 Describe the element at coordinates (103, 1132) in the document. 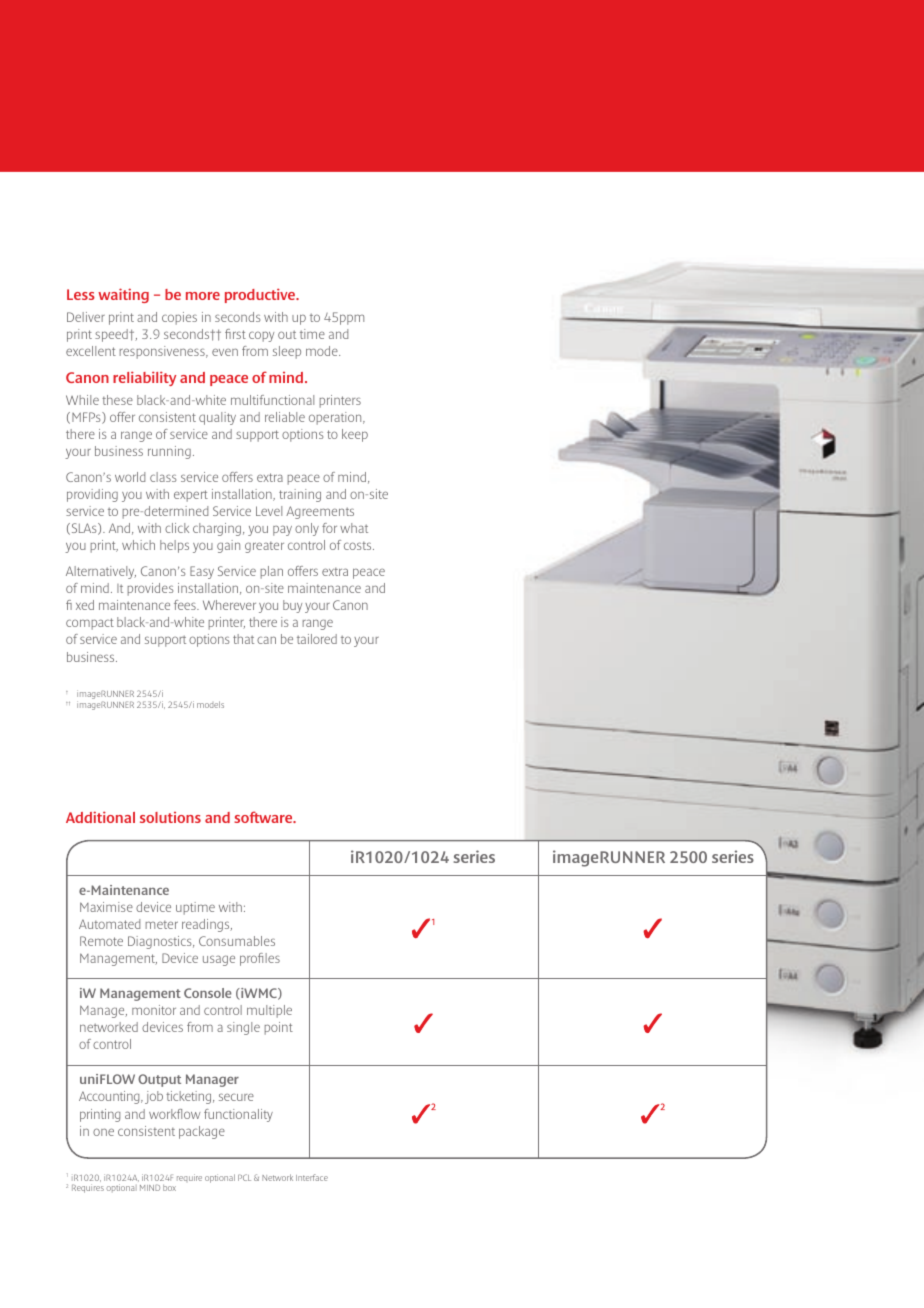

I see `one` at that location.
